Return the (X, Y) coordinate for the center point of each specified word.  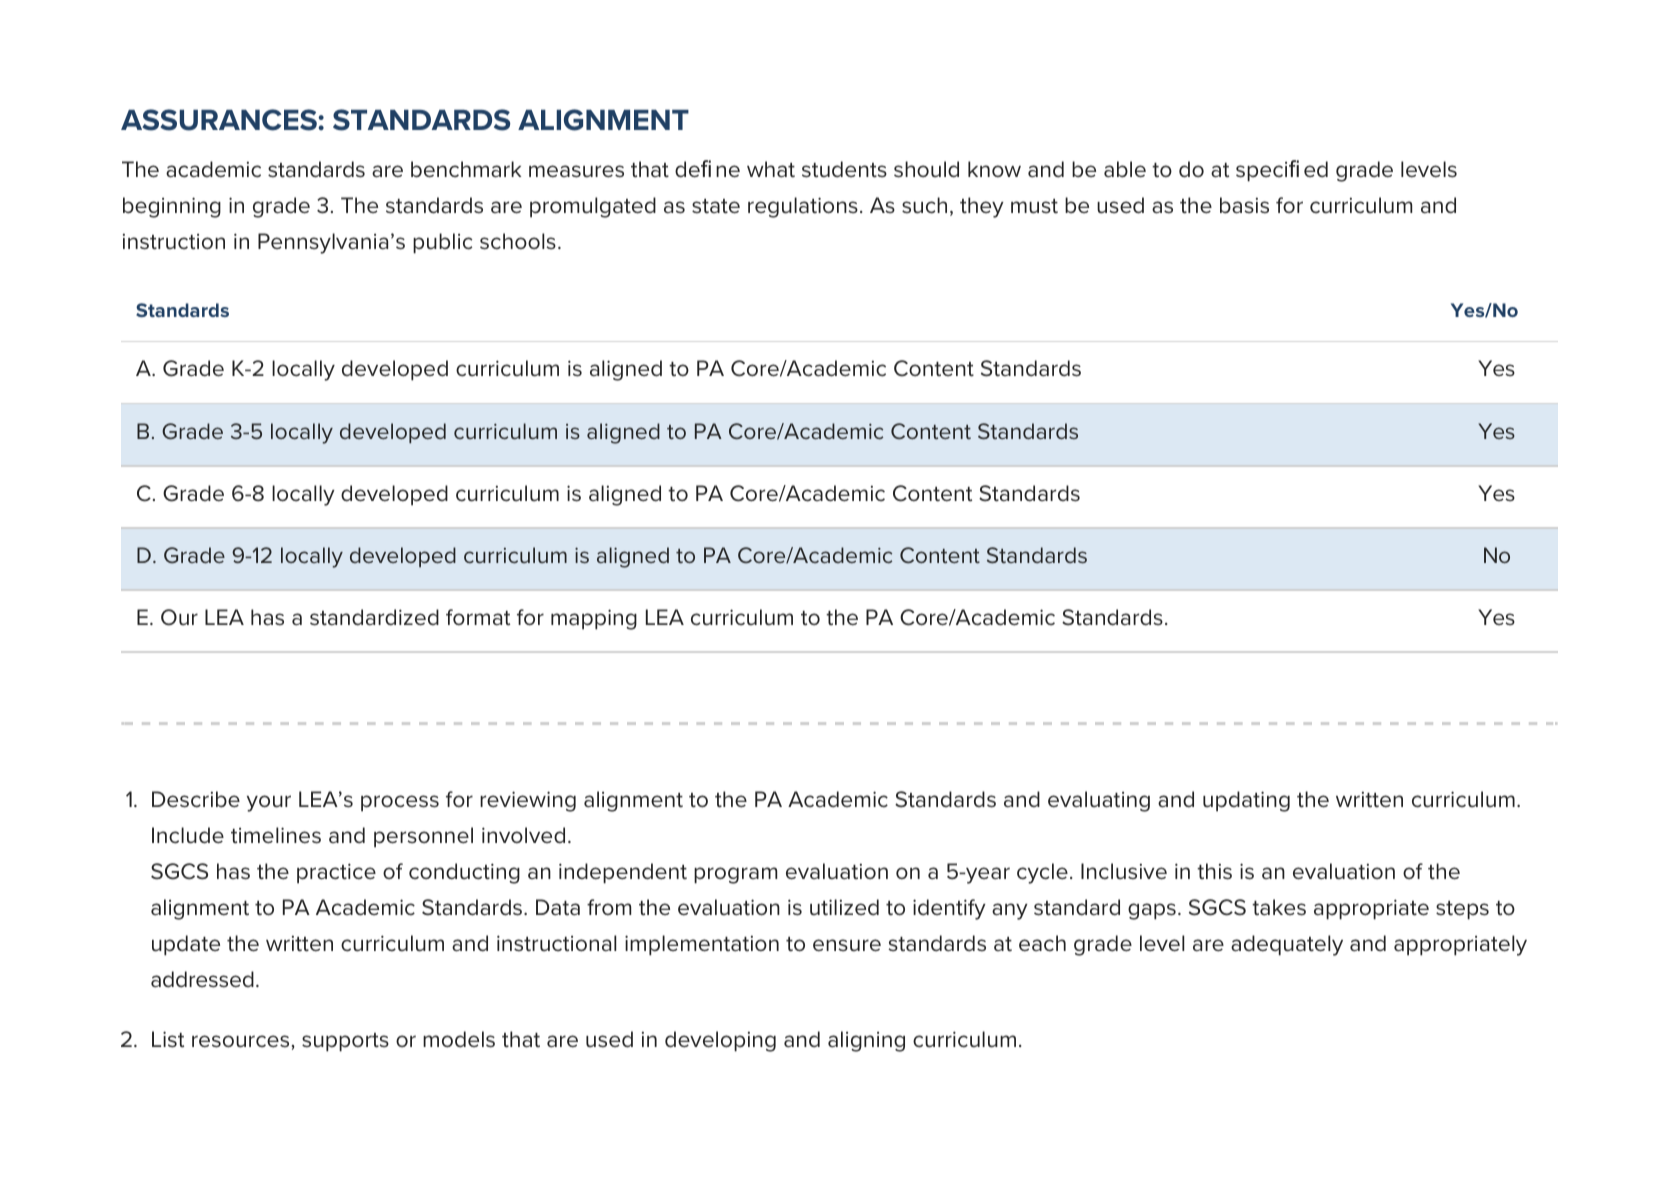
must (1034, 206)
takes (1279, 907)
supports (345, 1042)
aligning (866, 1041)
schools (518, 241)
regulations (803, 207)
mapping (594, 619)
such (924, 205)
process (400, 803)
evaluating (1099, 801)
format (478, 617)
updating (1246, 801)
